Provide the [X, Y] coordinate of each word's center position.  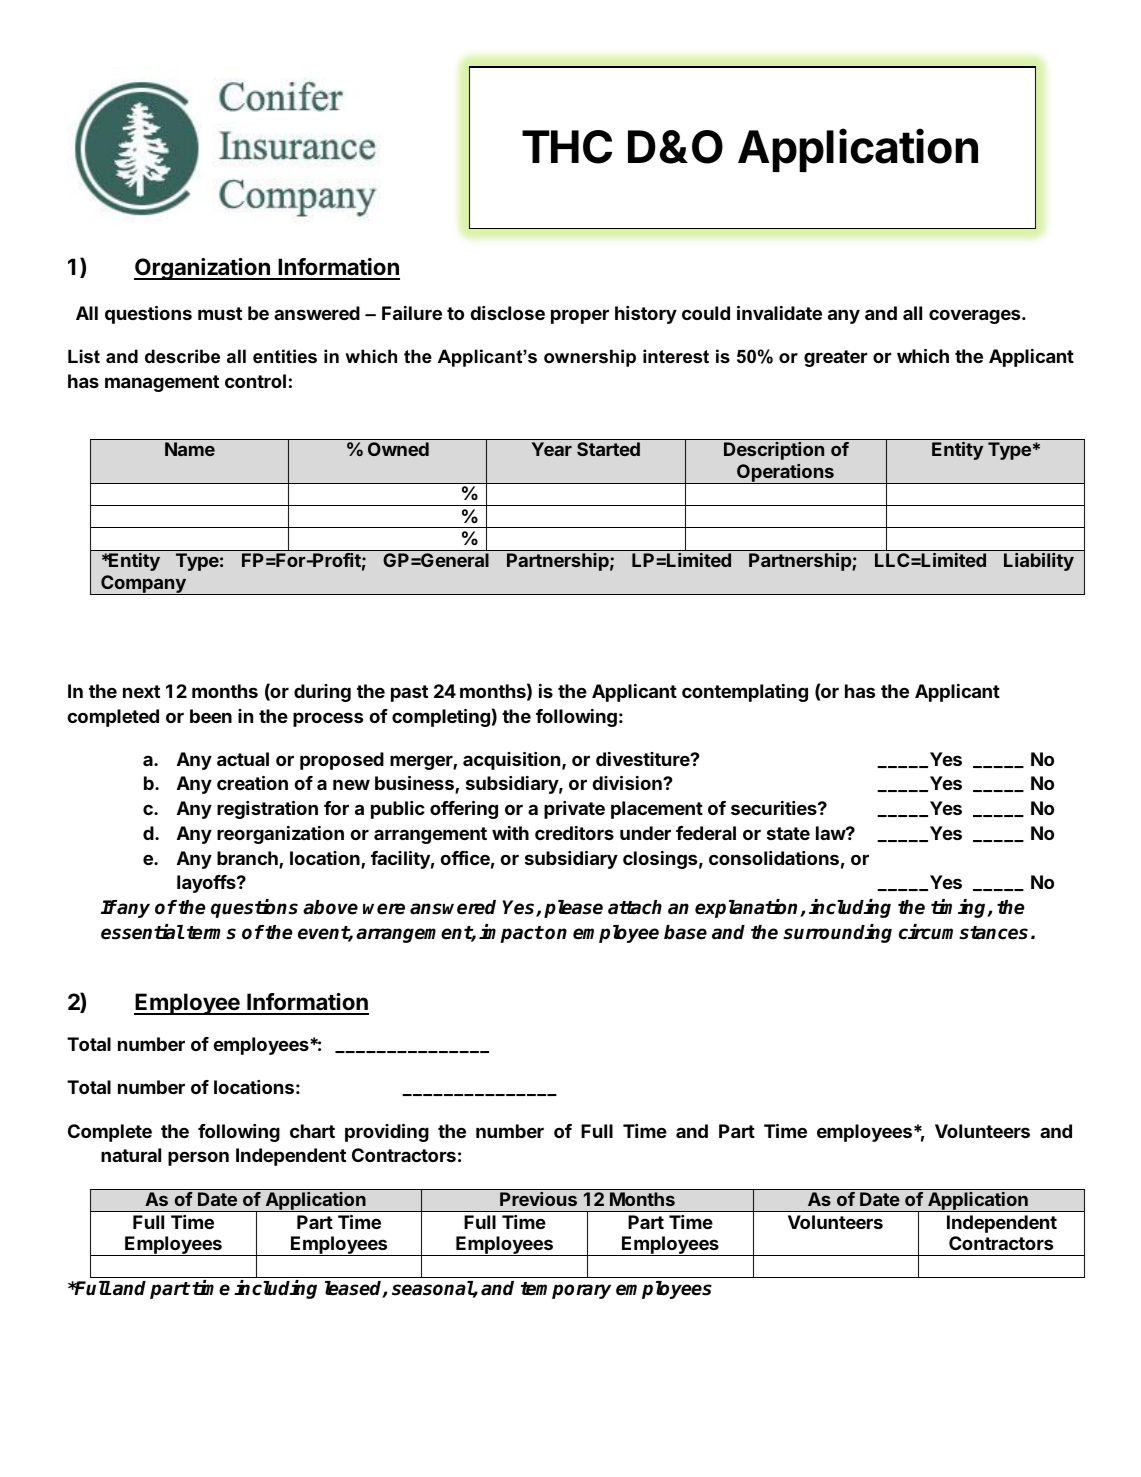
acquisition [511, 761]
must [220, 313]
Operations [785, 474]
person [198, 1158]
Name [190, 449]
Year [552, 449]
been [211, 716]
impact [511, 933]
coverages [976, 316]
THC [567, 147]
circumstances [963, 932]
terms [211, 933]
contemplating [745, 693]
